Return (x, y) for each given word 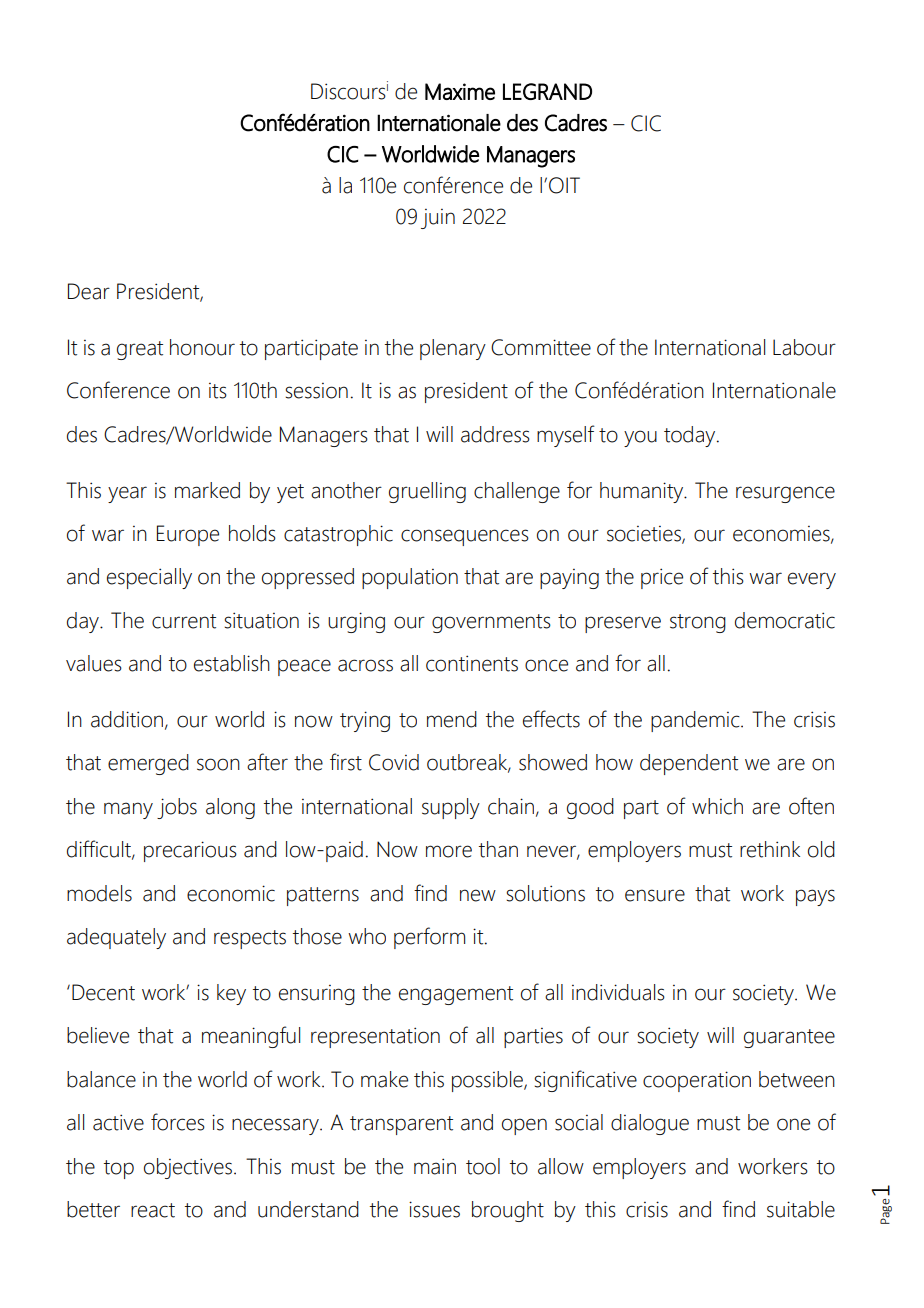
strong (698, 623)
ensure (655, 895)
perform (429, 938)
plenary (453, 349)
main (435, 1166)
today (691, 436)
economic (231, 893)
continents (472, 663)
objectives (188, 1168)
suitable (801, 1209)
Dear (89, 291)
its (218, 391)
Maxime (460, 91)
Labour (804, 347)
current (184, 621)
